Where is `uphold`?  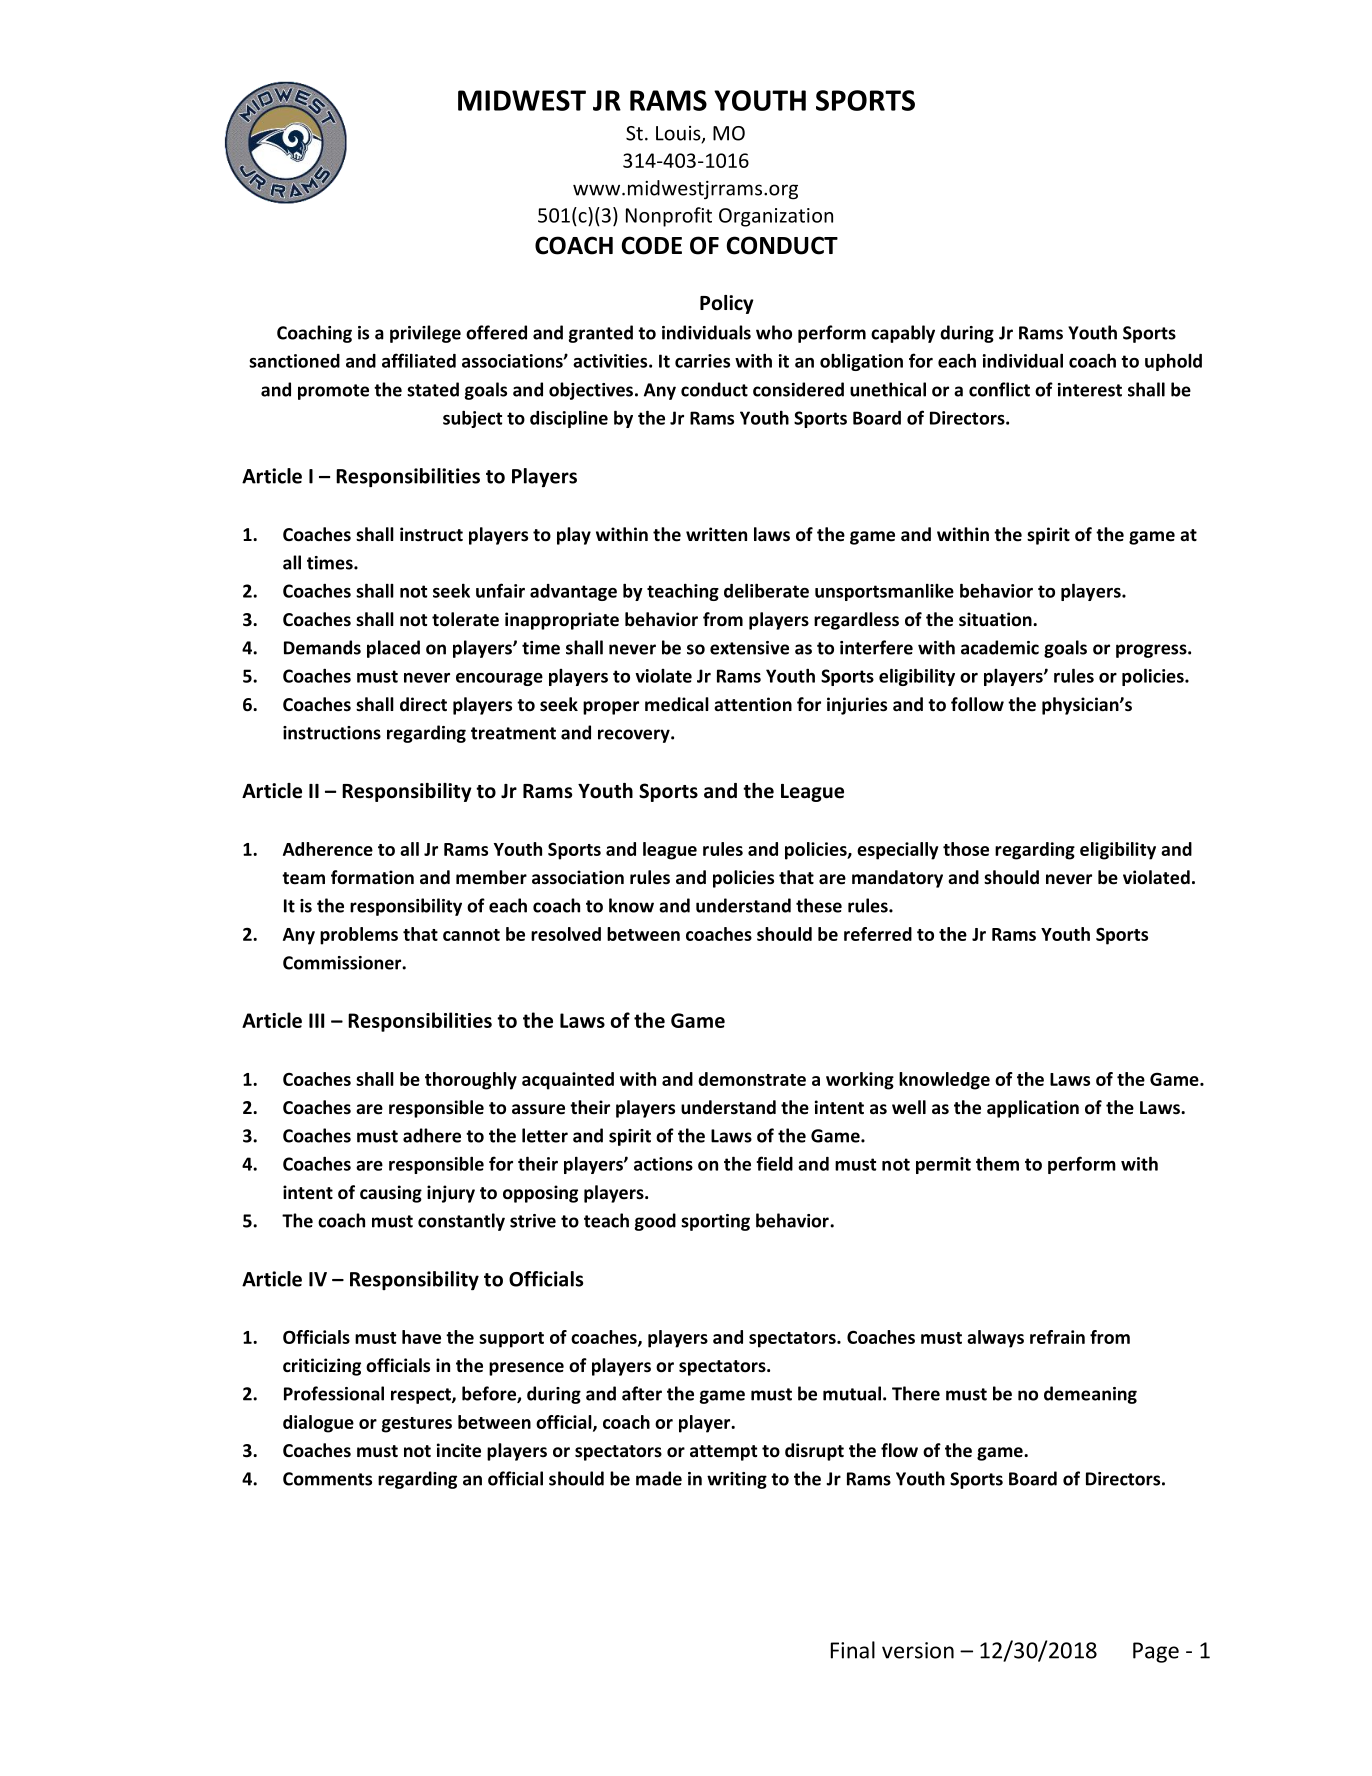 uphold is located at coordinates (1173, 362).
